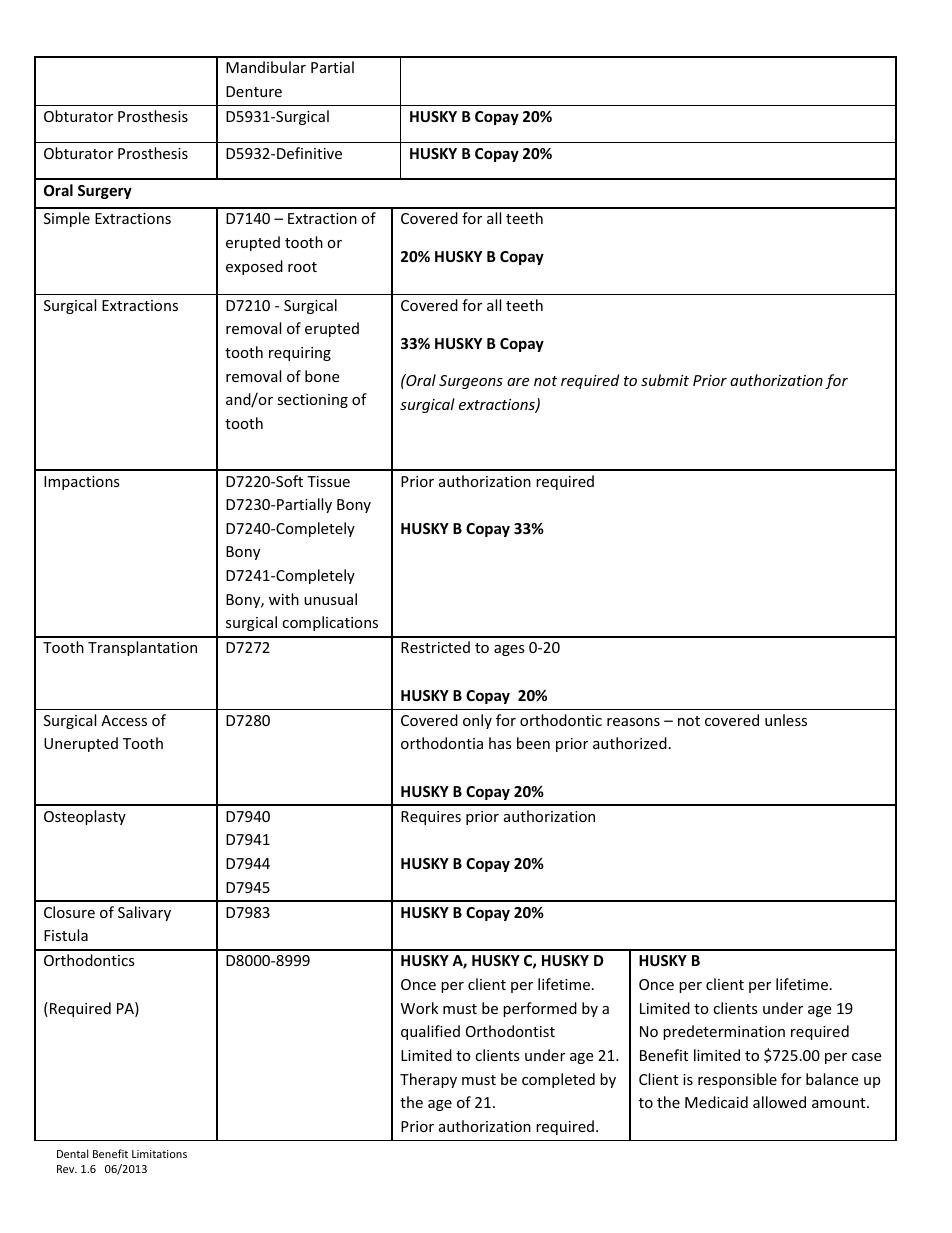  I want to click on Salivary, so click(144, 913).
